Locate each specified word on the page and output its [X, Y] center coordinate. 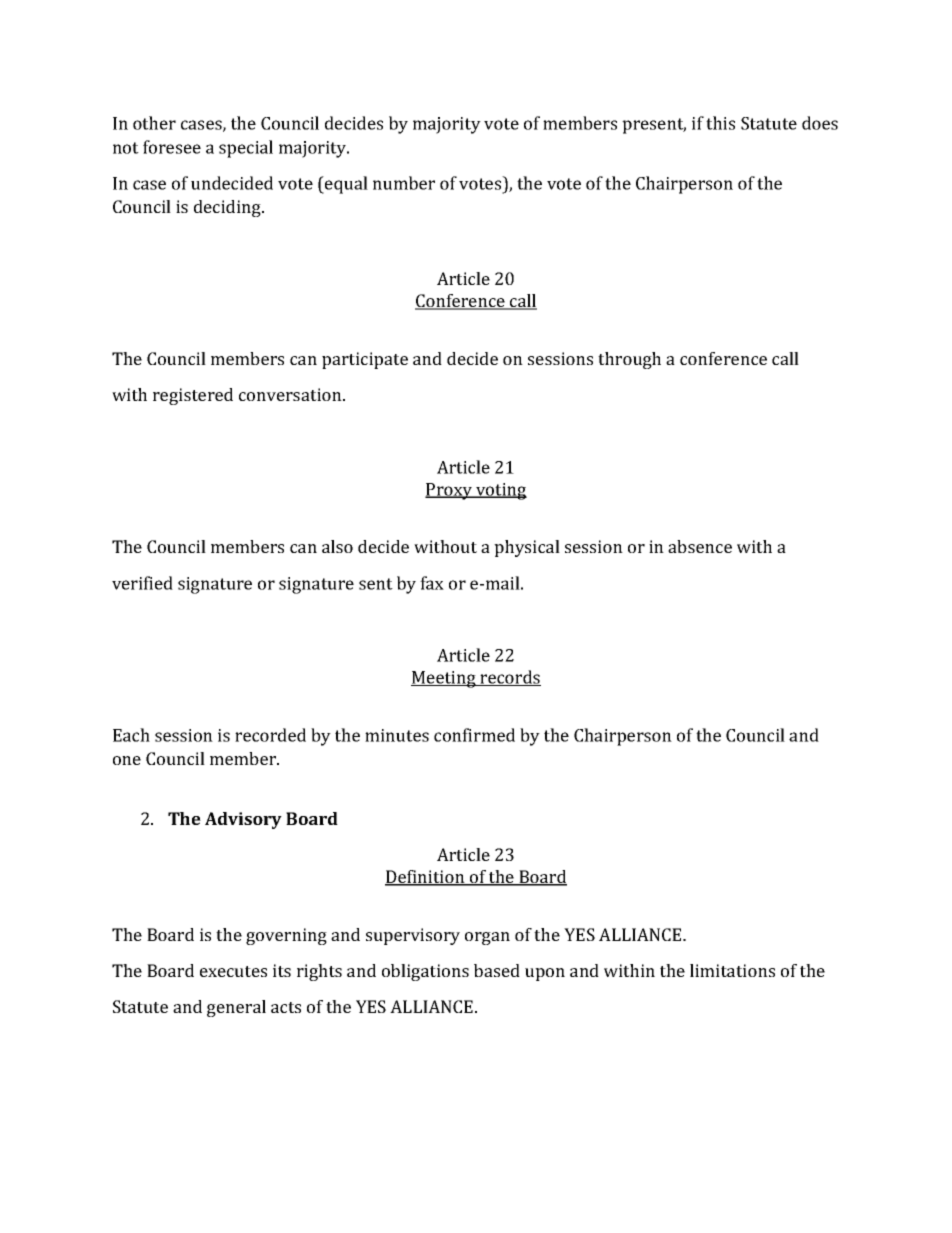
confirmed [474, 735]
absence [700, 546]
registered [193, 396]
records [509, 678]
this [720, 123]
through [629, 360]
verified [142, 583]
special [246, 149]
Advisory [243, 820]
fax [432, 583]
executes [233, 971]
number [404, 183]
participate [365, 360]
